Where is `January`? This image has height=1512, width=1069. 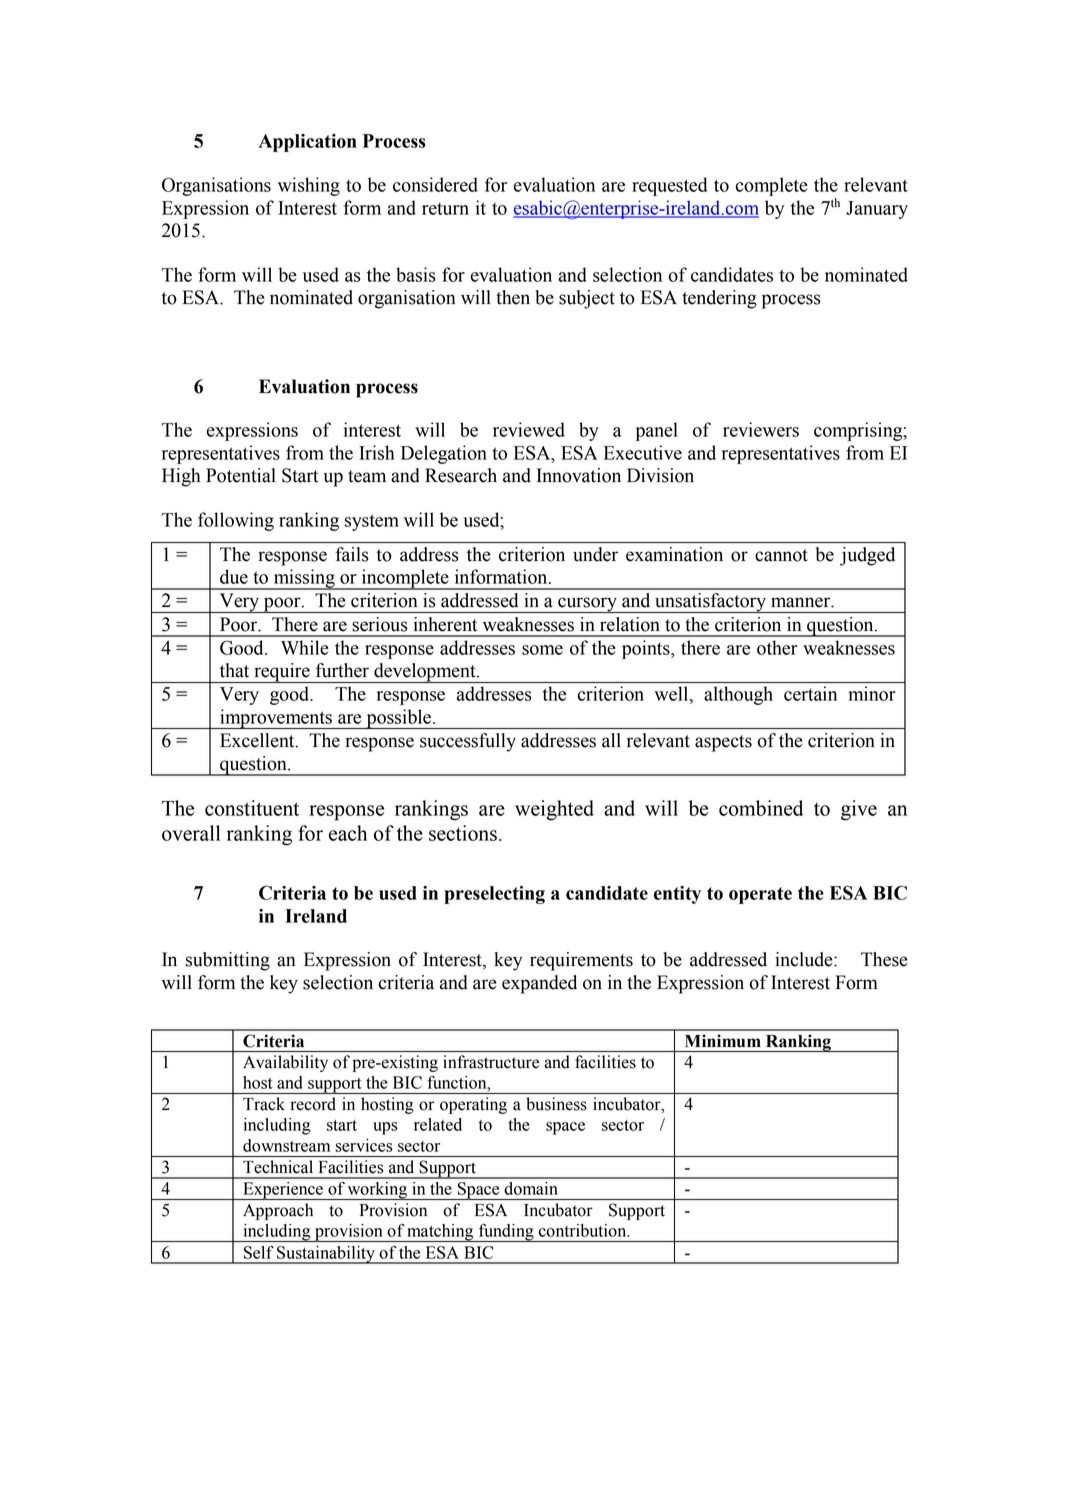
January is located at coordinates (877, 210).
